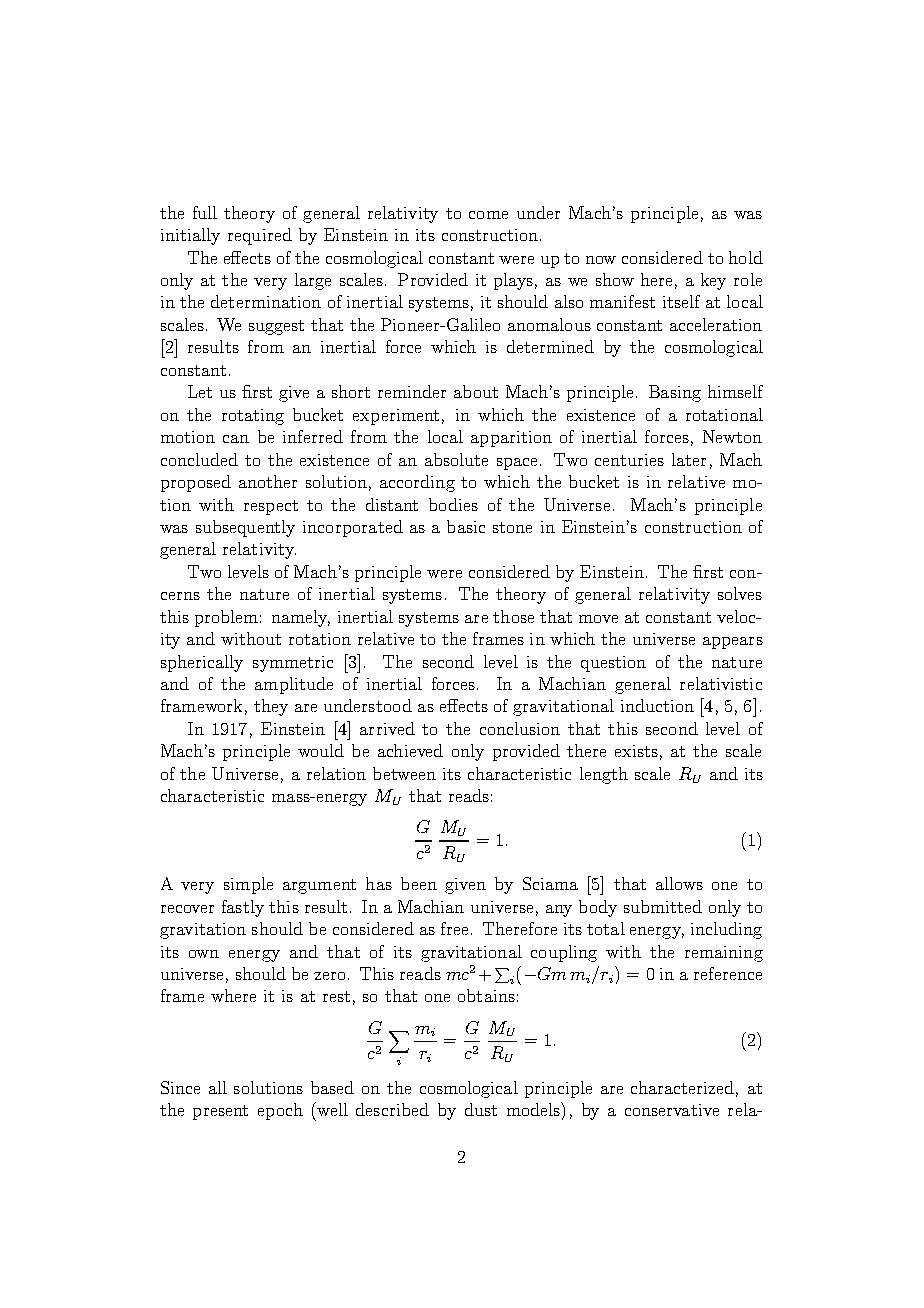 The image size is (924, 1308). I want to click on required, so click(260, 236).
